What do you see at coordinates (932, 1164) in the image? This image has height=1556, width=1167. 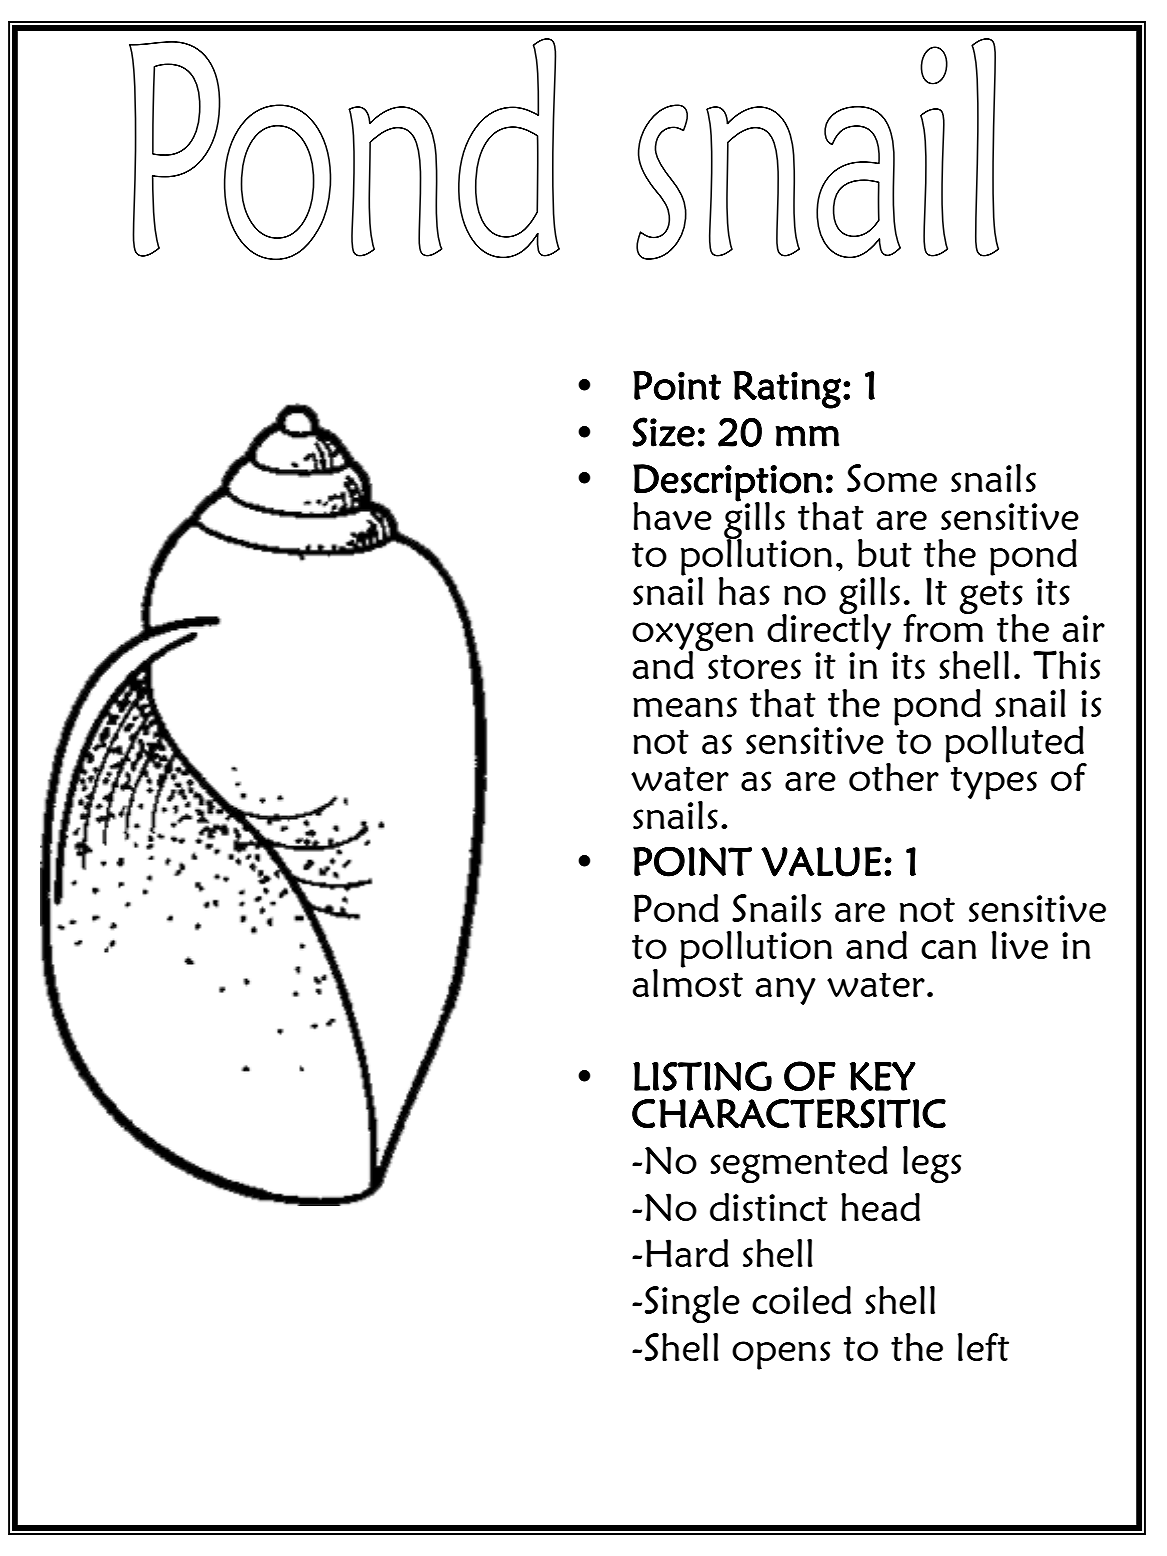 I see `legs` at bounding box center [932, 1164].
